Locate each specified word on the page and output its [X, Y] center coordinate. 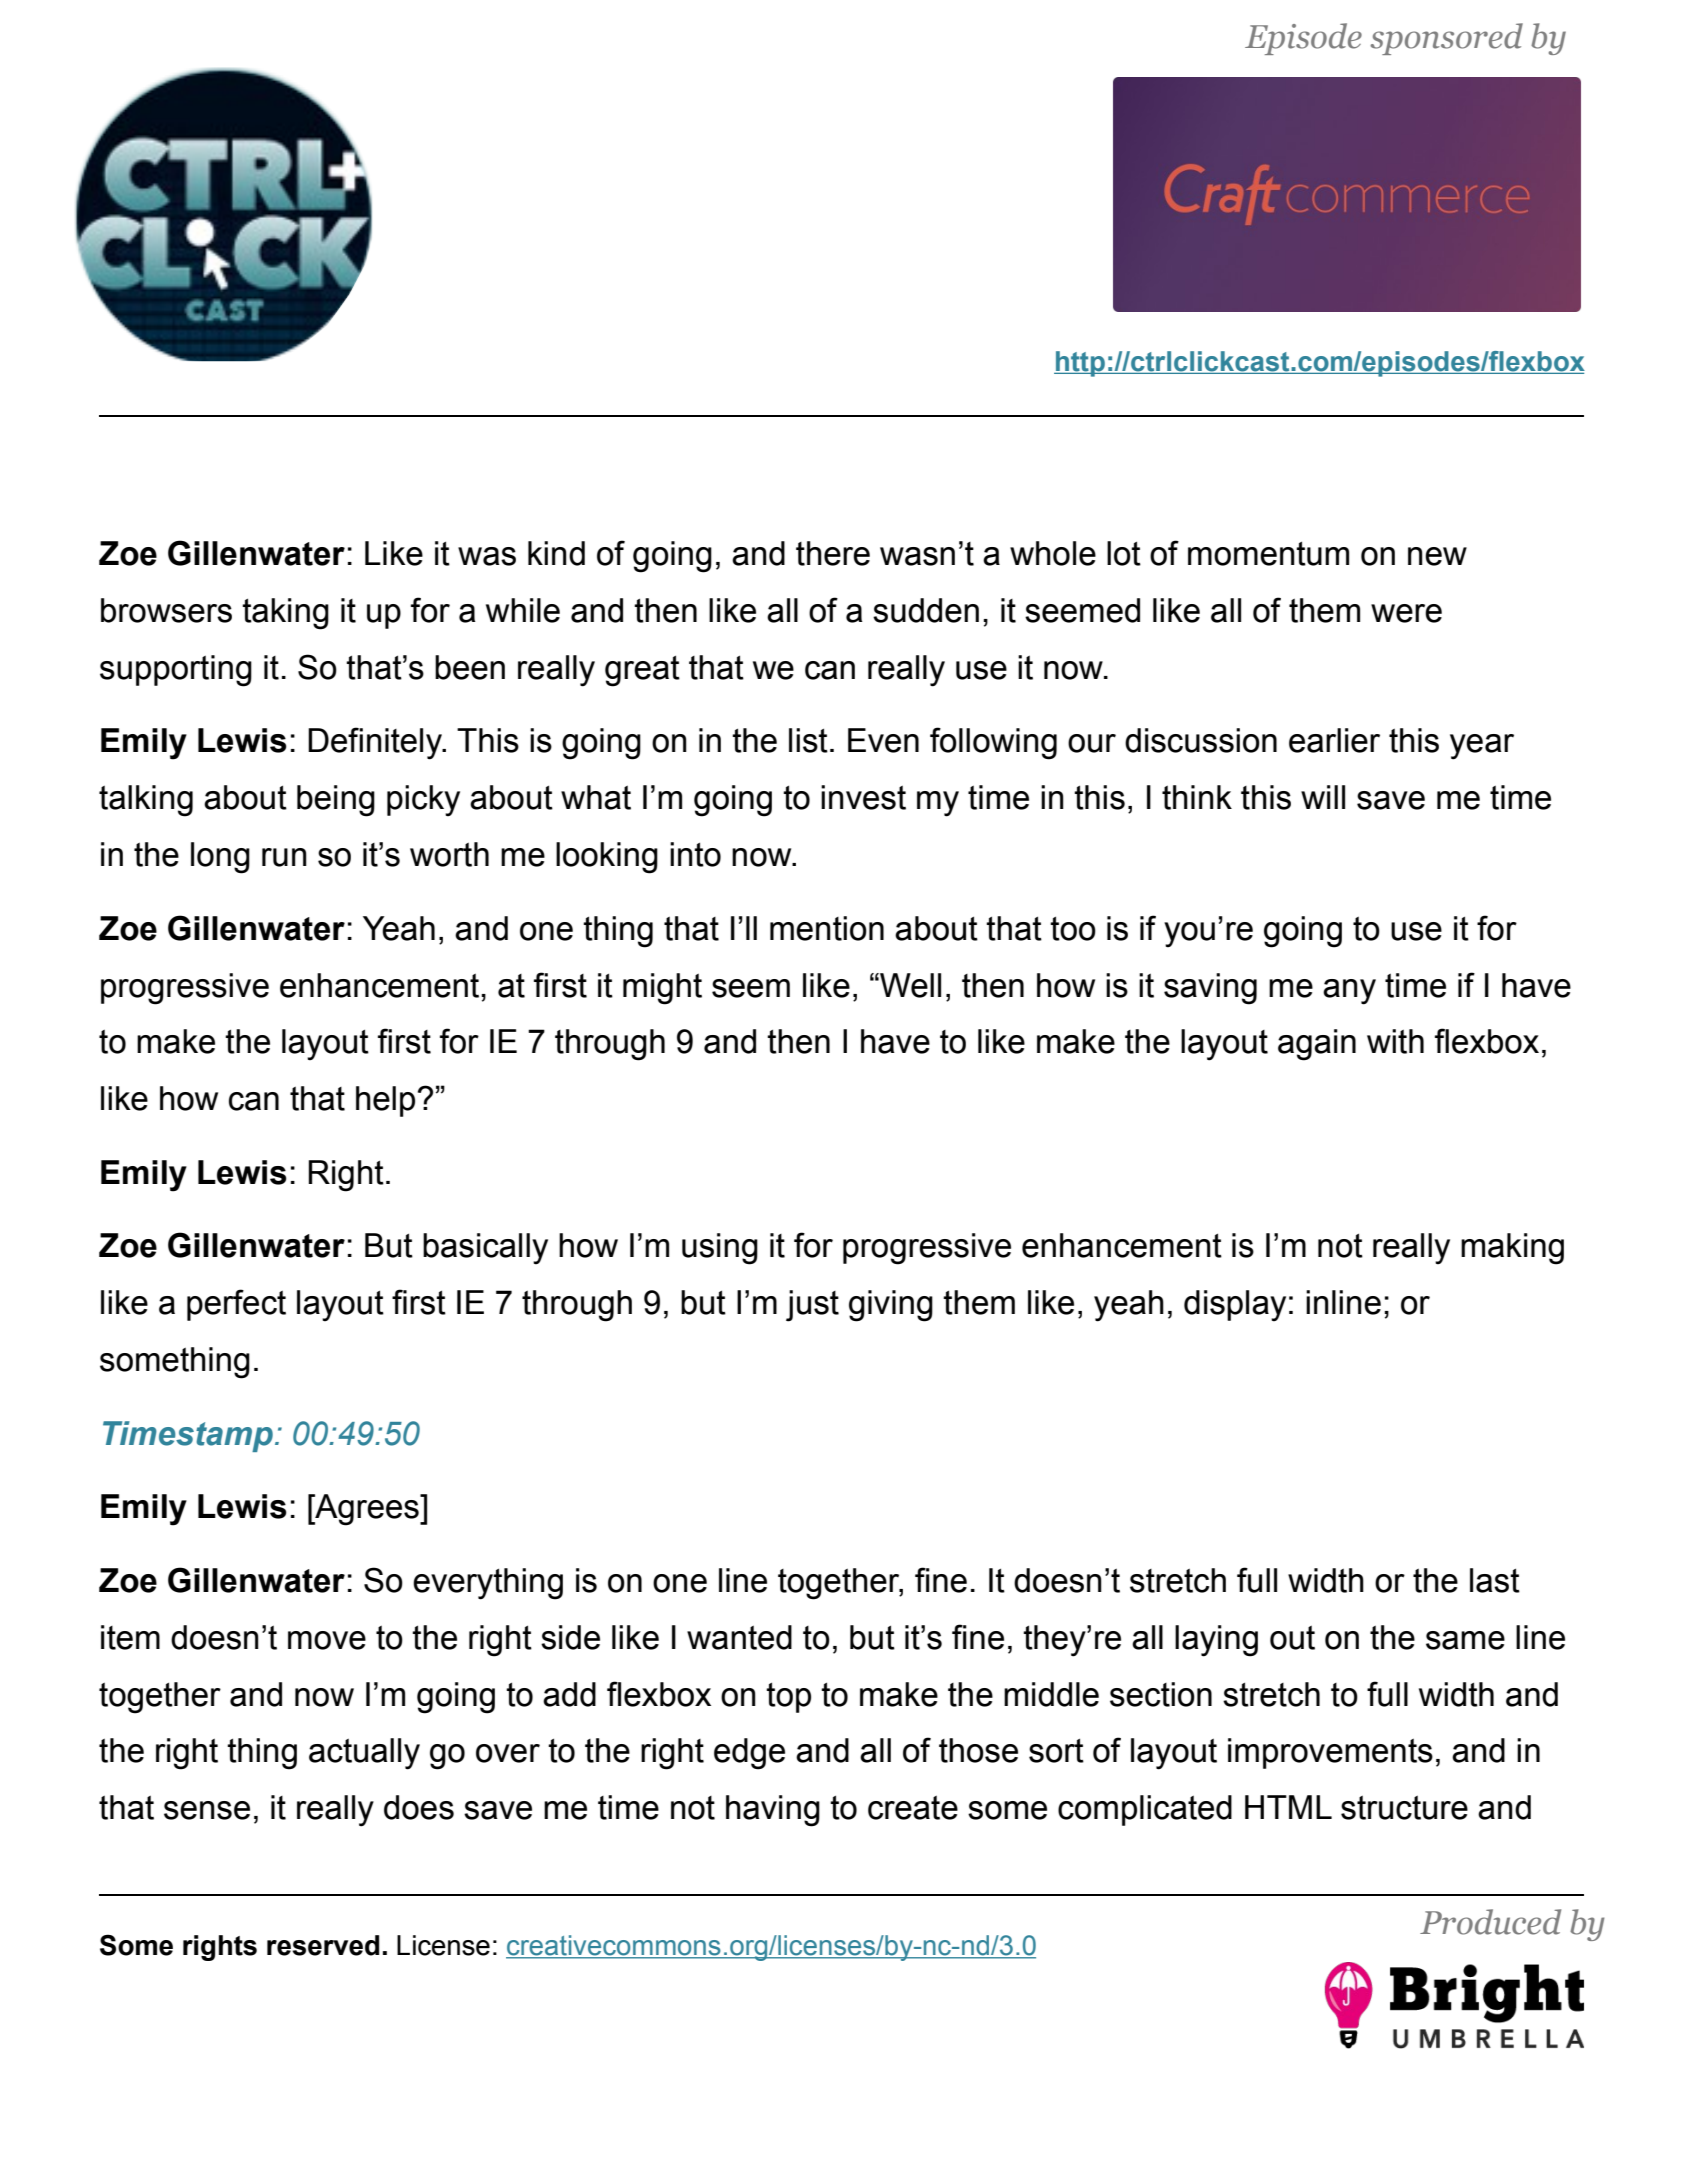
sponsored [1446, 39]
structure [1404, 1807]
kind [556, 553]
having [773, 1811]
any [1349, 992]
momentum [1268, 553]
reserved [323, 1945]
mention [827, 928]
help [385, 1101]
